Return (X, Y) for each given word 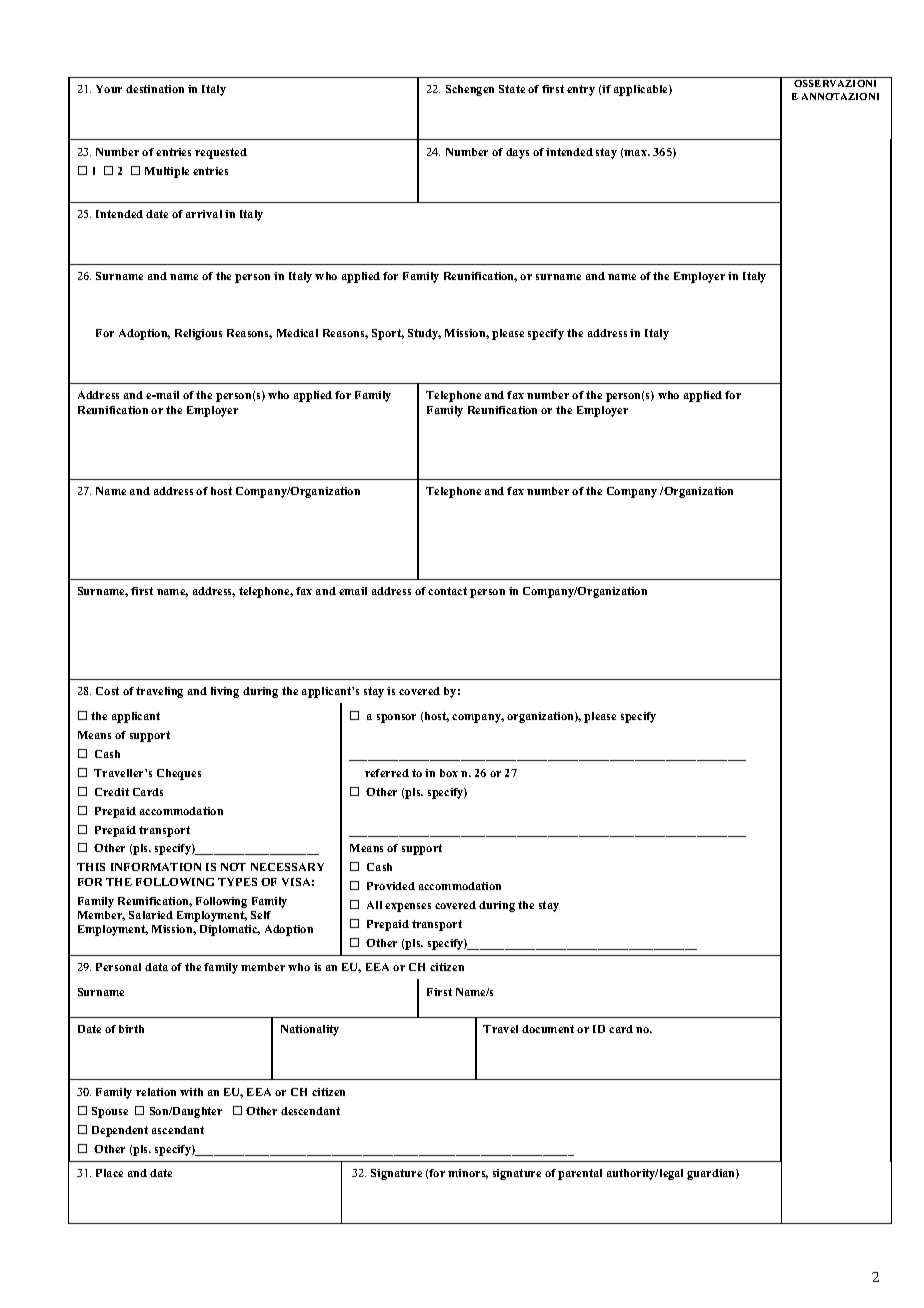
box (449, 773)
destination (155, 89)
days (517, 153)
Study (424, 334)
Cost (107, 691)
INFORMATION (156, 867)
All (374, 905)
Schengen (470, 90)
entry (581, 90)
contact (447, 591)
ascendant (178, 1130)
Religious (198, 334)
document (548, 1029)
